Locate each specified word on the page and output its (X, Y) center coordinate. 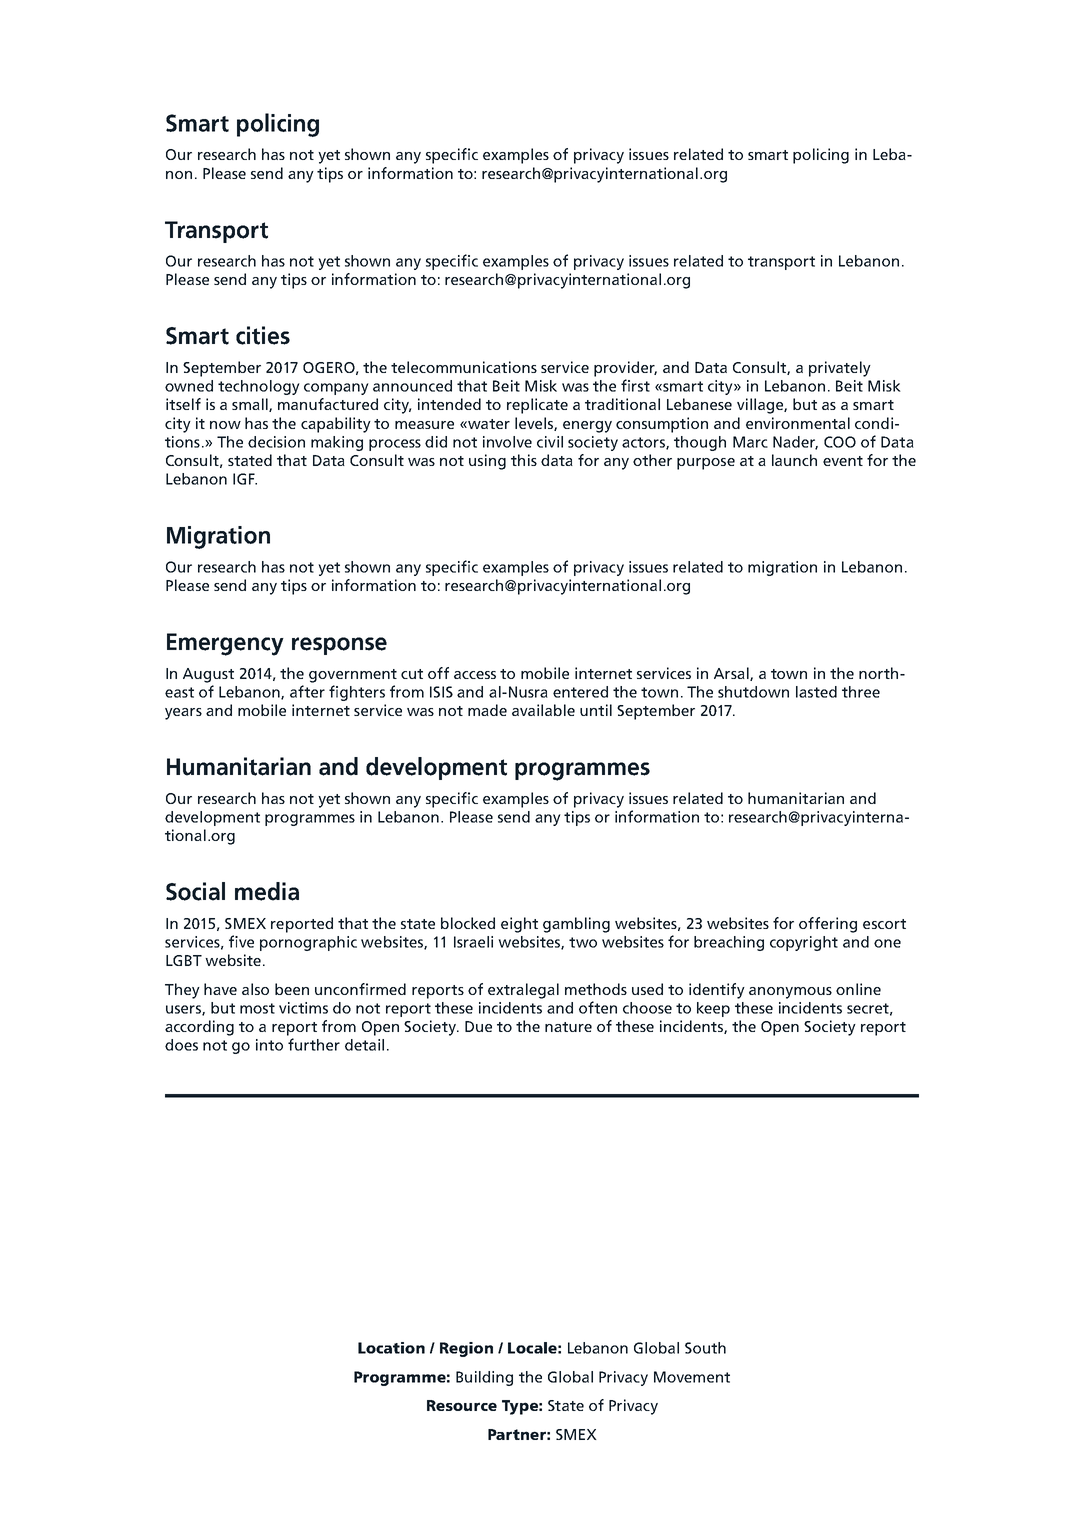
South (705, 1348)
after (307, 691)
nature (568, 1027)
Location (391, 1348)
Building (484, 1378)
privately (840, 369)
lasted (816, 692)
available (543, 710)
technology (259, 387)
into (269, 1045)
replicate (537, 406)
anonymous (790, 993)
